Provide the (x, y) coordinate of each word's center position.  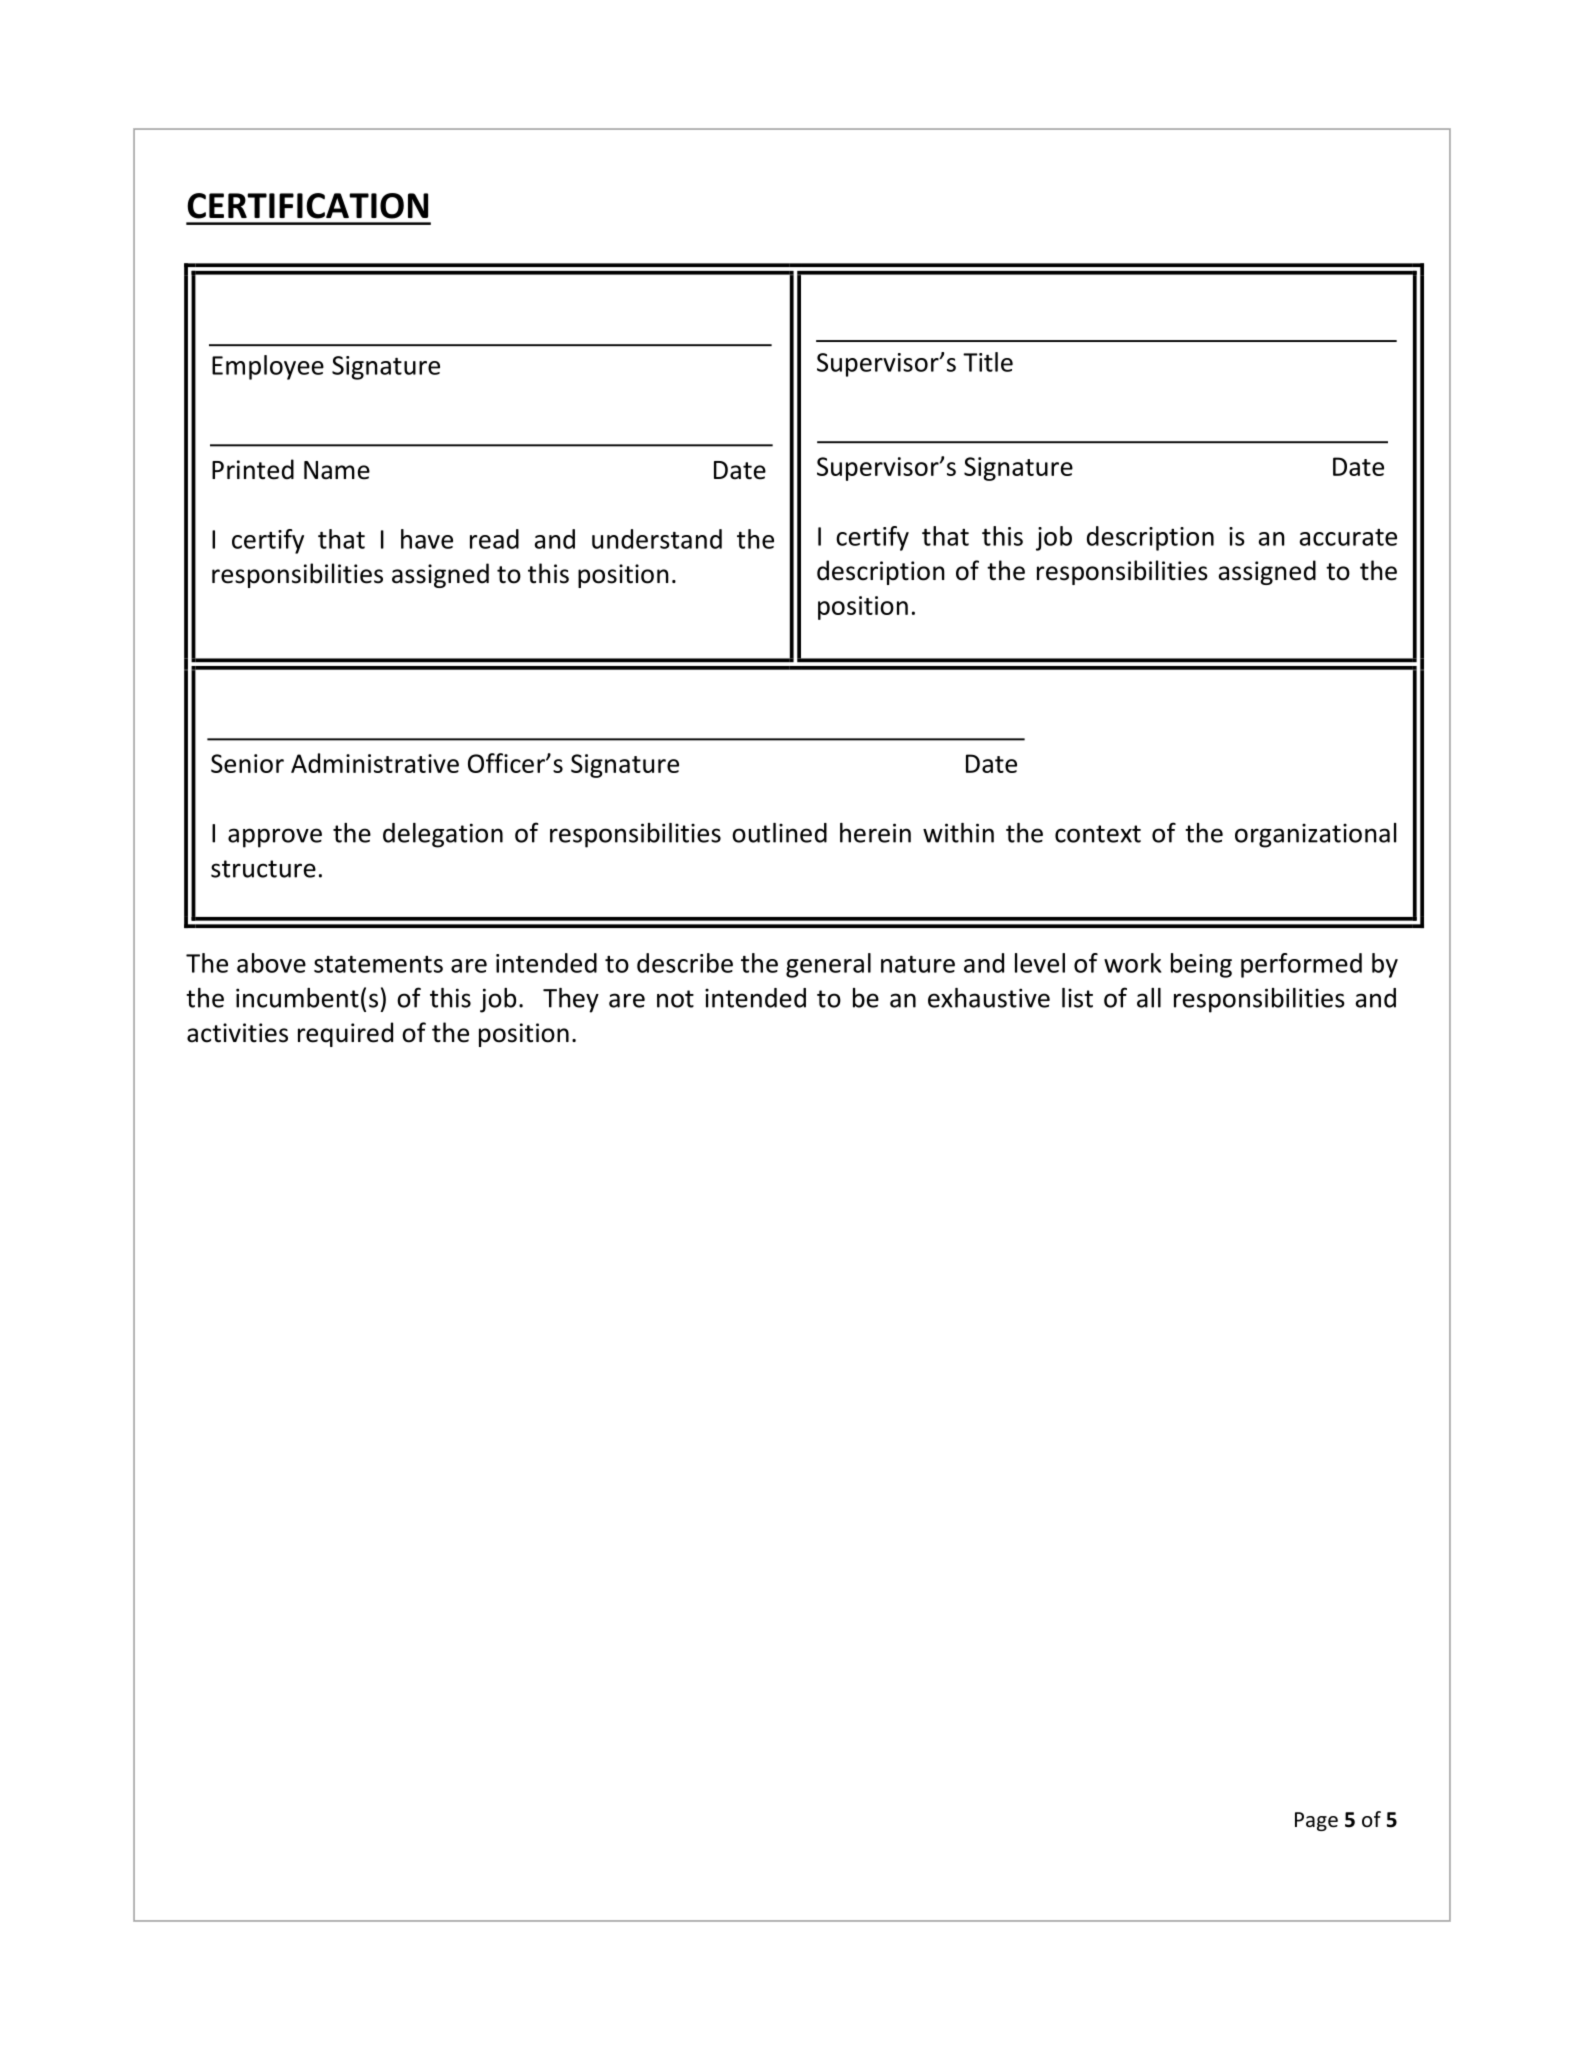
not (675, 999)
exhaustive (989, 998)
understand (657, 539)
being (1201, 965)
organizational (1315, 835)
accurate (1348, 537)
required (345, 1034)
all (1149, 998)
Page (1316, 1821)
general (828, 965)
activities (237, 1033)
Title (988, 362)
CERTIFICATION (307, 206)
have (427, 539)
